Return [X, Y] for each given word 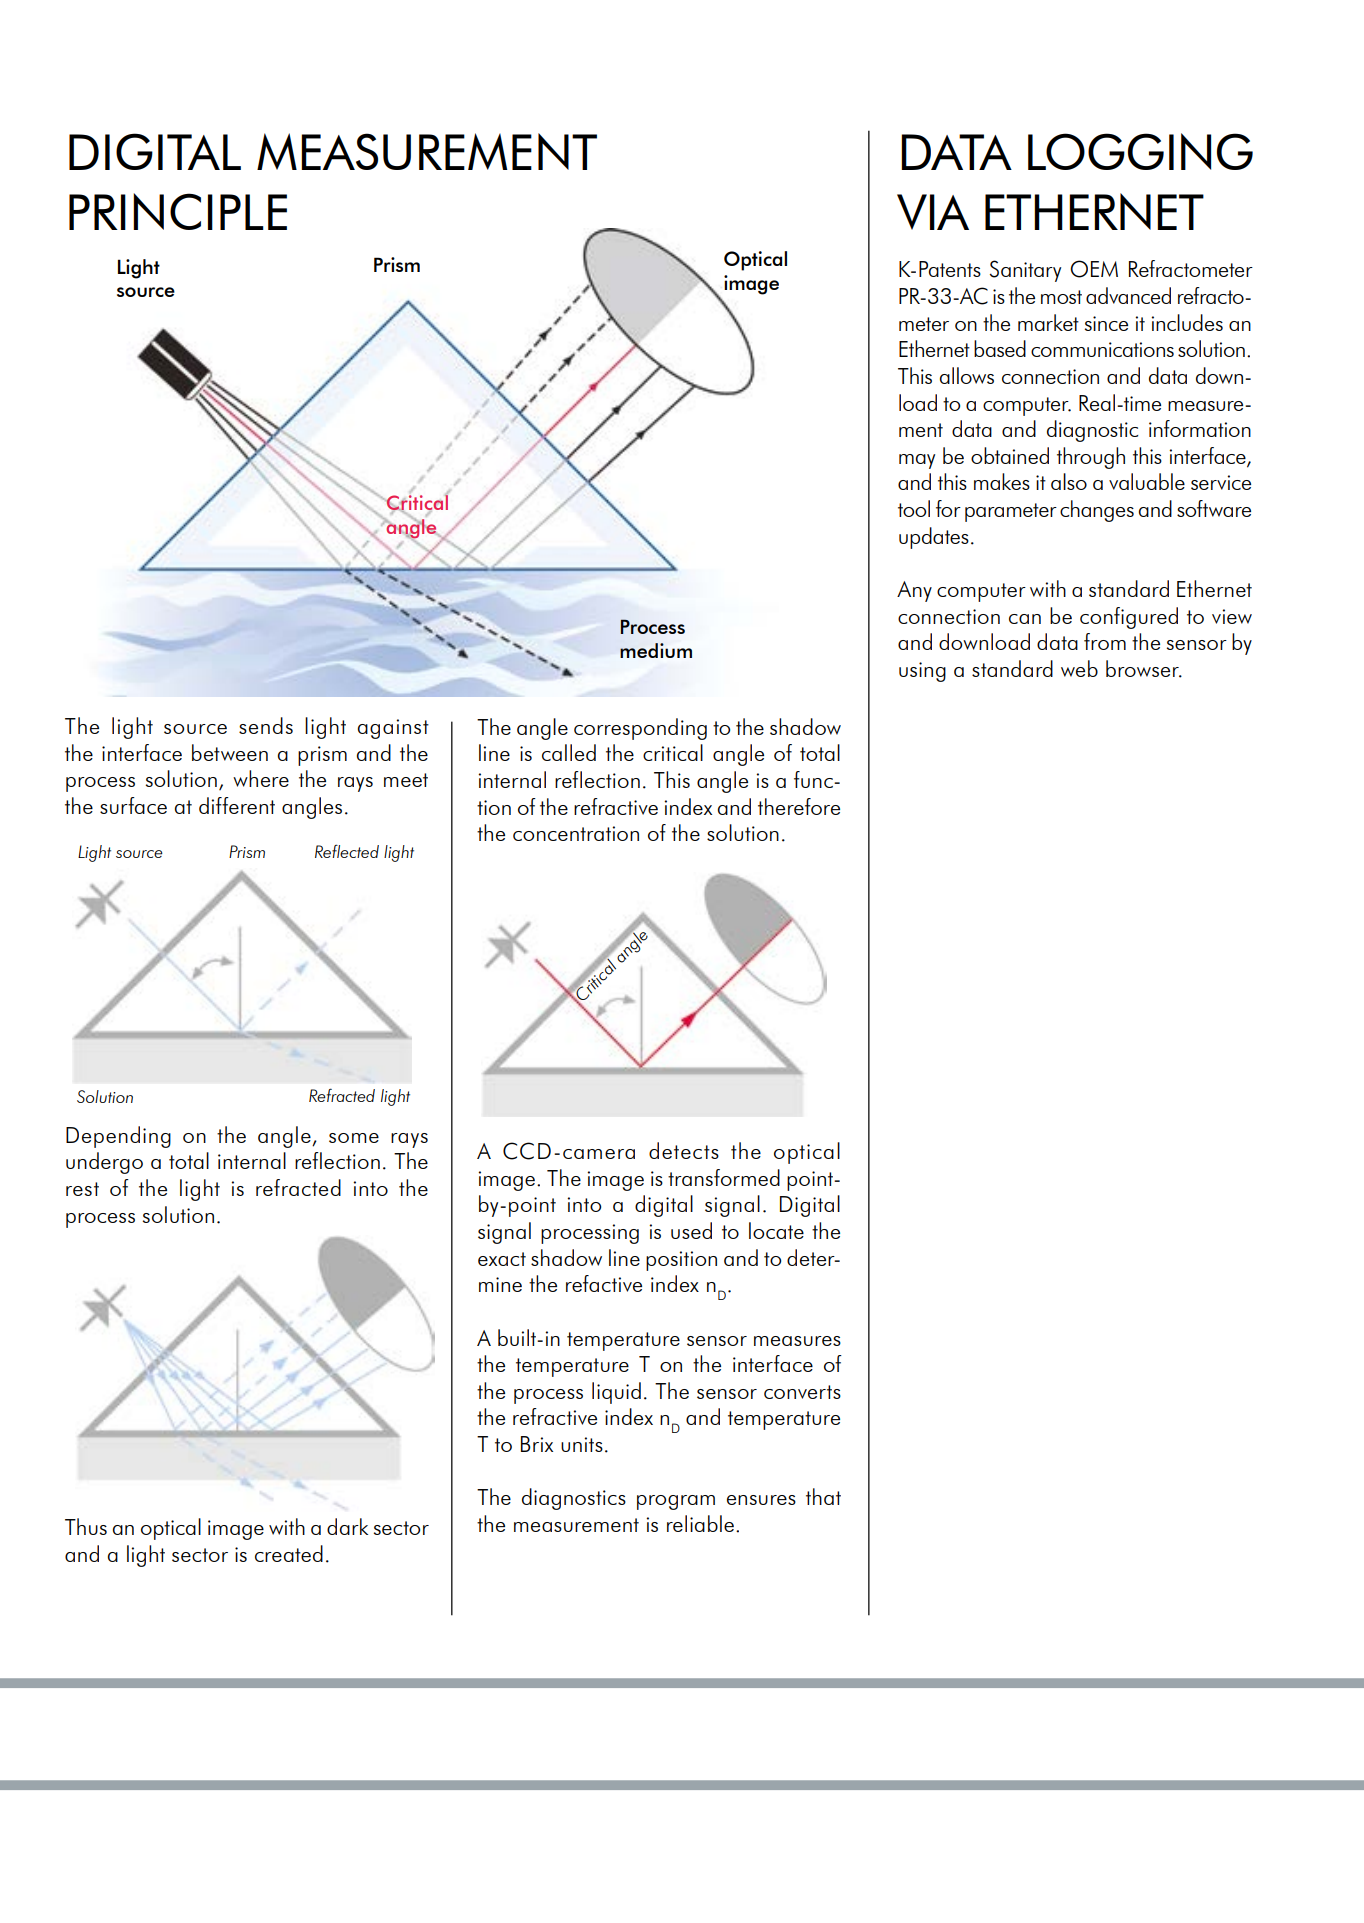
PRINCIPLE [178, 211]
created [289, 1553]
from [1105, 641]
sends [266, 725]
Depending [118, 1137]
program [676, 1502]
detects [684, 1150]
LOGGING [1140, 151]
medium [656, 650]
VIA [933, 212]
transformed [724, 1177]
